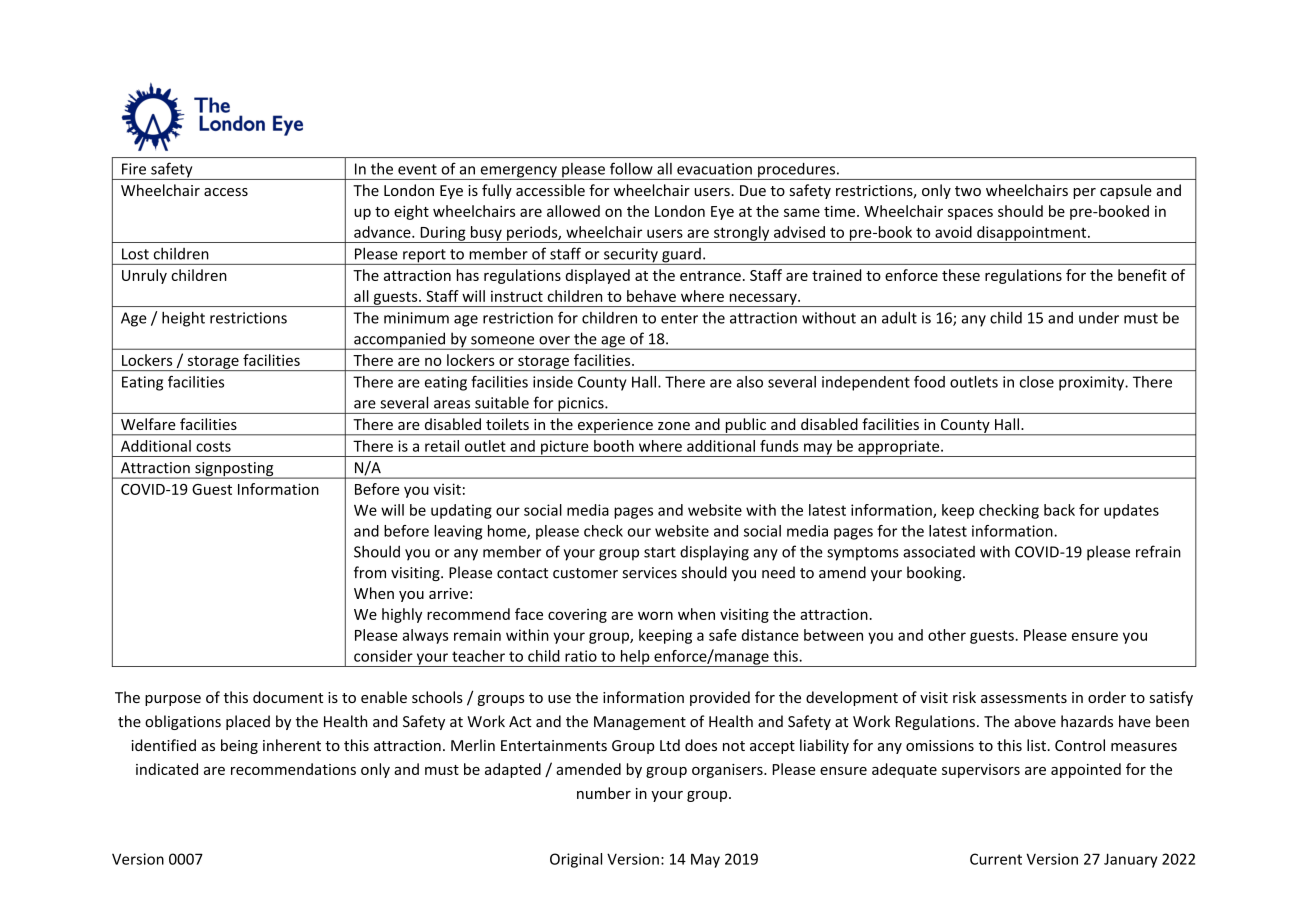 The image size is (1308, 924). What do you see at coordinates (660, 552) in the screenshot?
I see `start` at bounding box center [660, 552].
